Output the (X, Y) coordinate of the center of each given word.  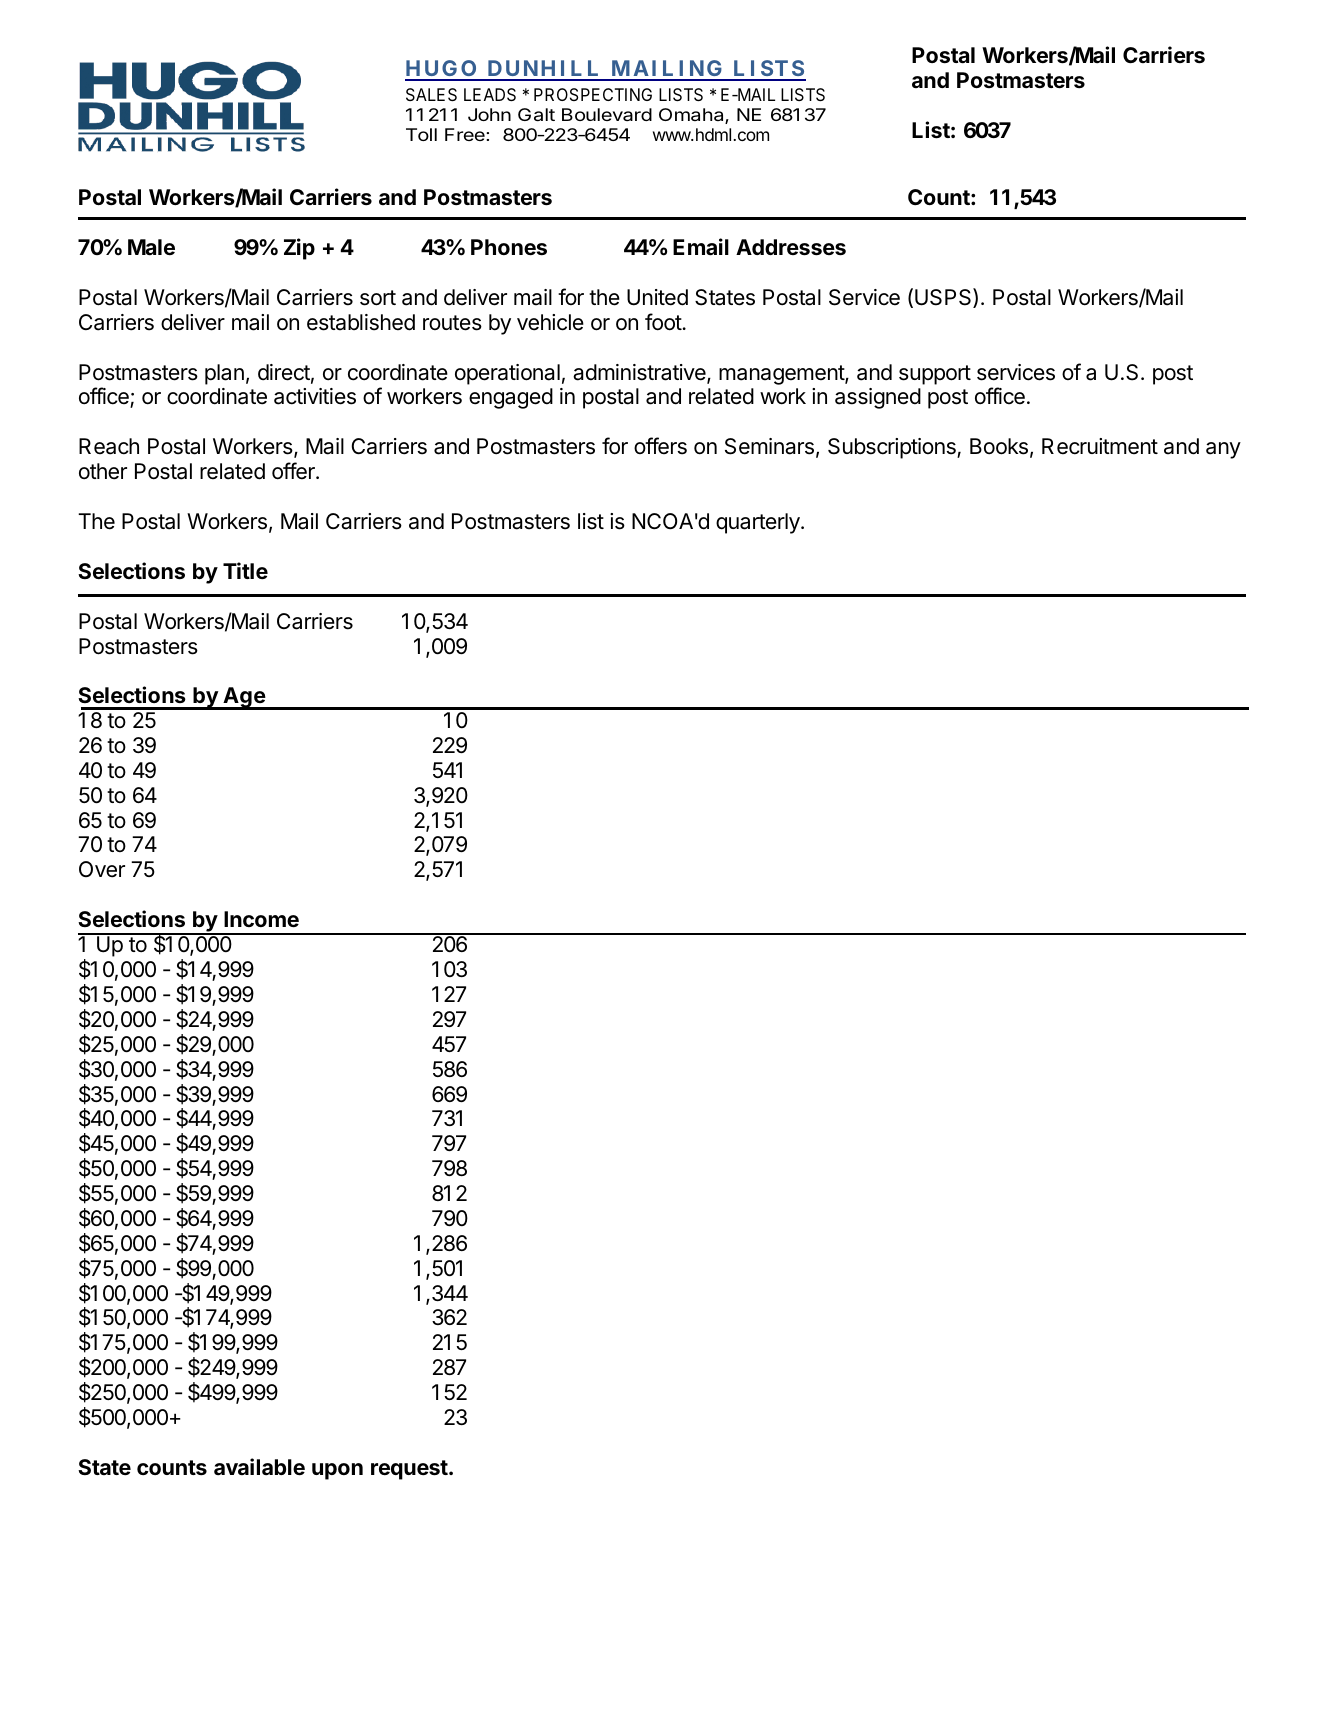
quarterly (759, 523)
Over (102, 869)
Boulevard (607, 114)
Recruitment (1100, 446)
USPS (944, 298)
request (410, 1470)
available (259, 1467)
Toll (421, 134)
